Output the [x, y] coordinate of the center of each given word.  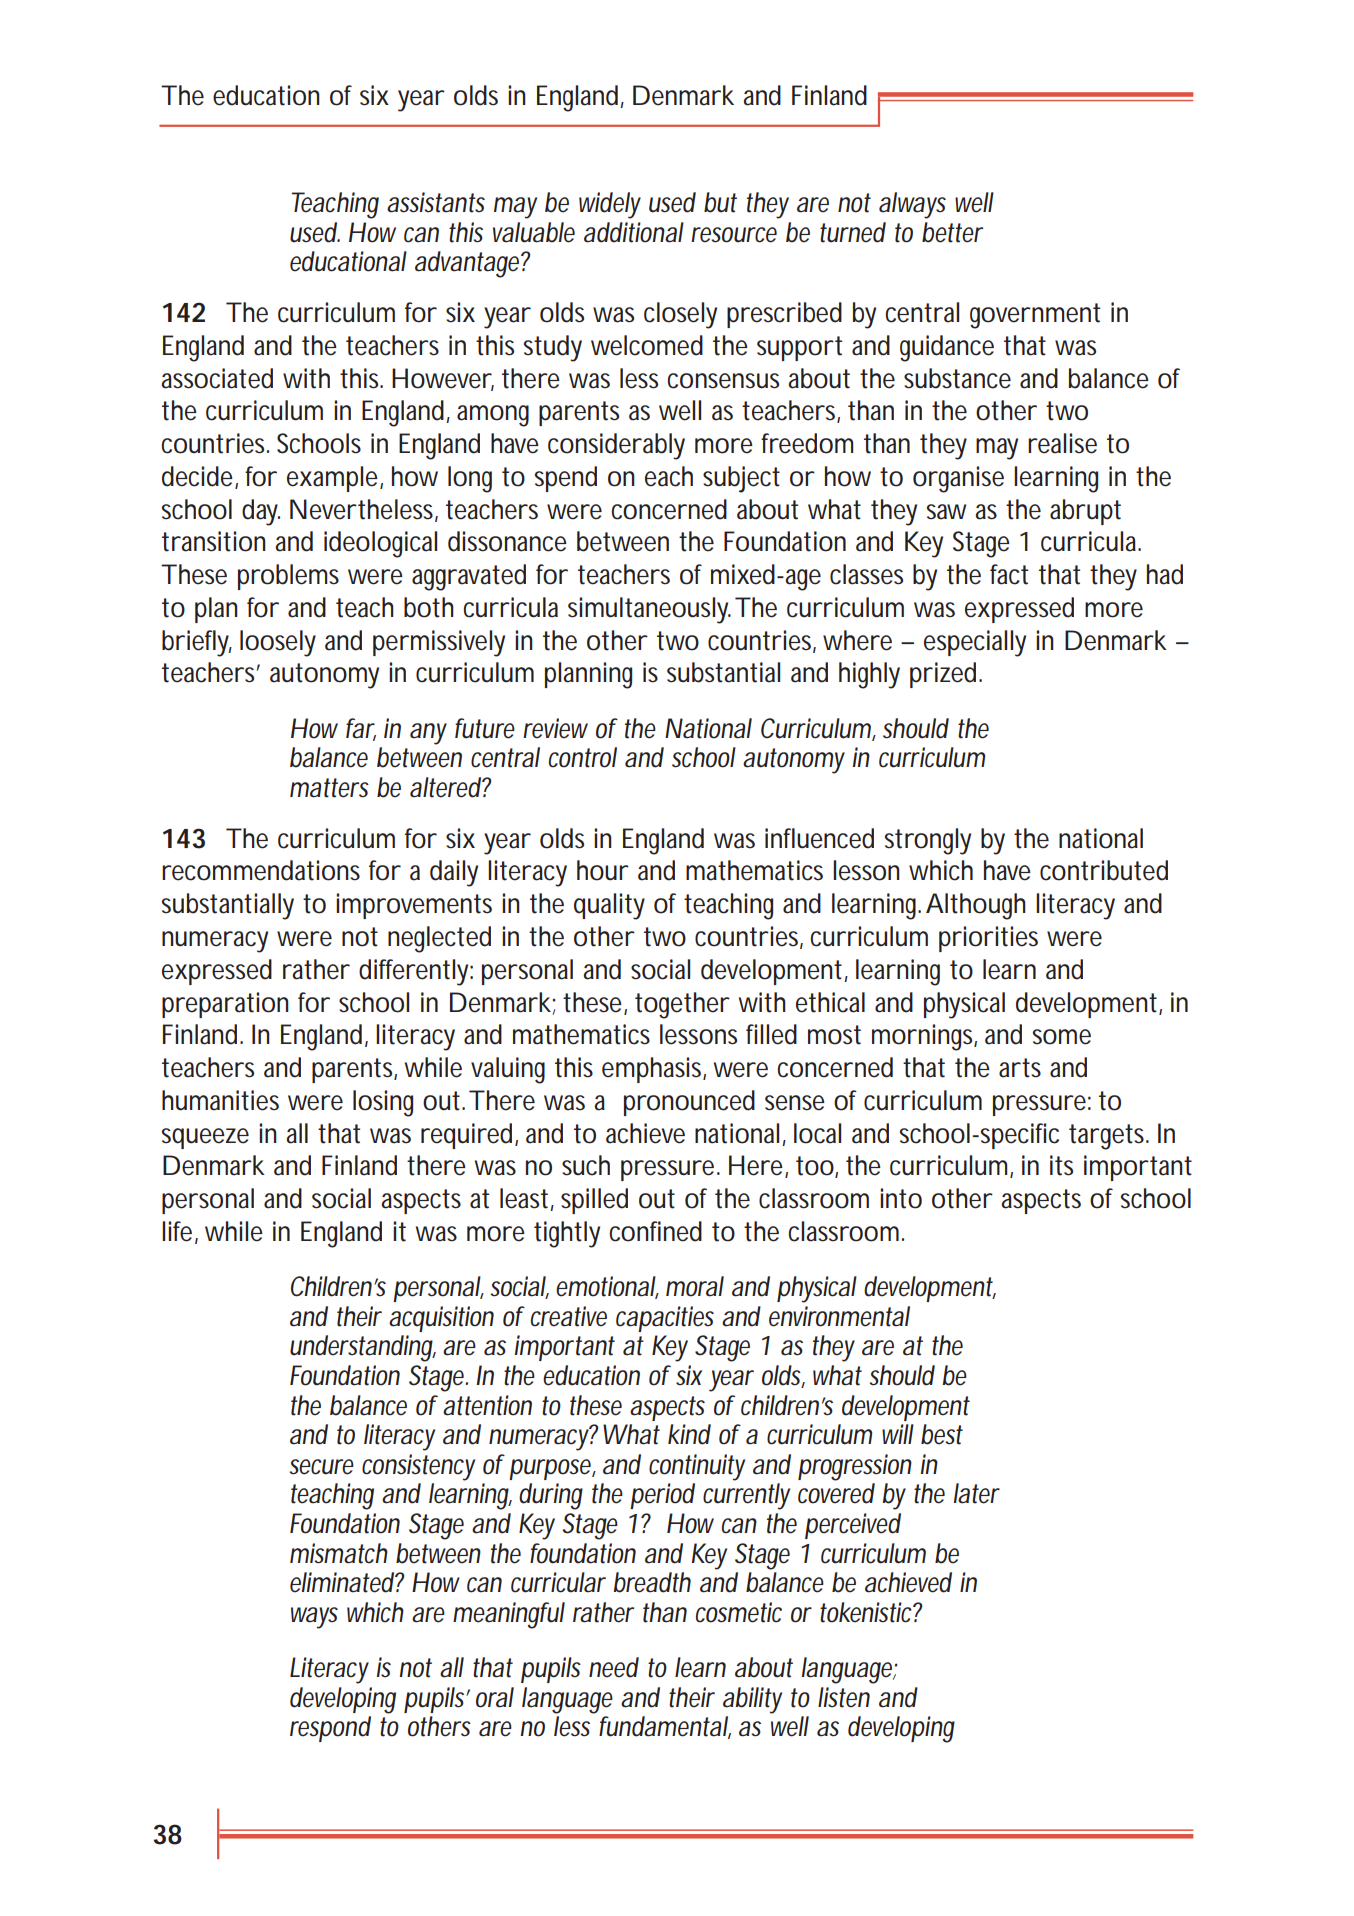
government [1035, 316]
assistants [436, 202]
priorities [988, 939]
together [682, 1005]
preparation [225, 1005]
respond [330, 1729]
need [614, 1667]
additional [634, 232]
